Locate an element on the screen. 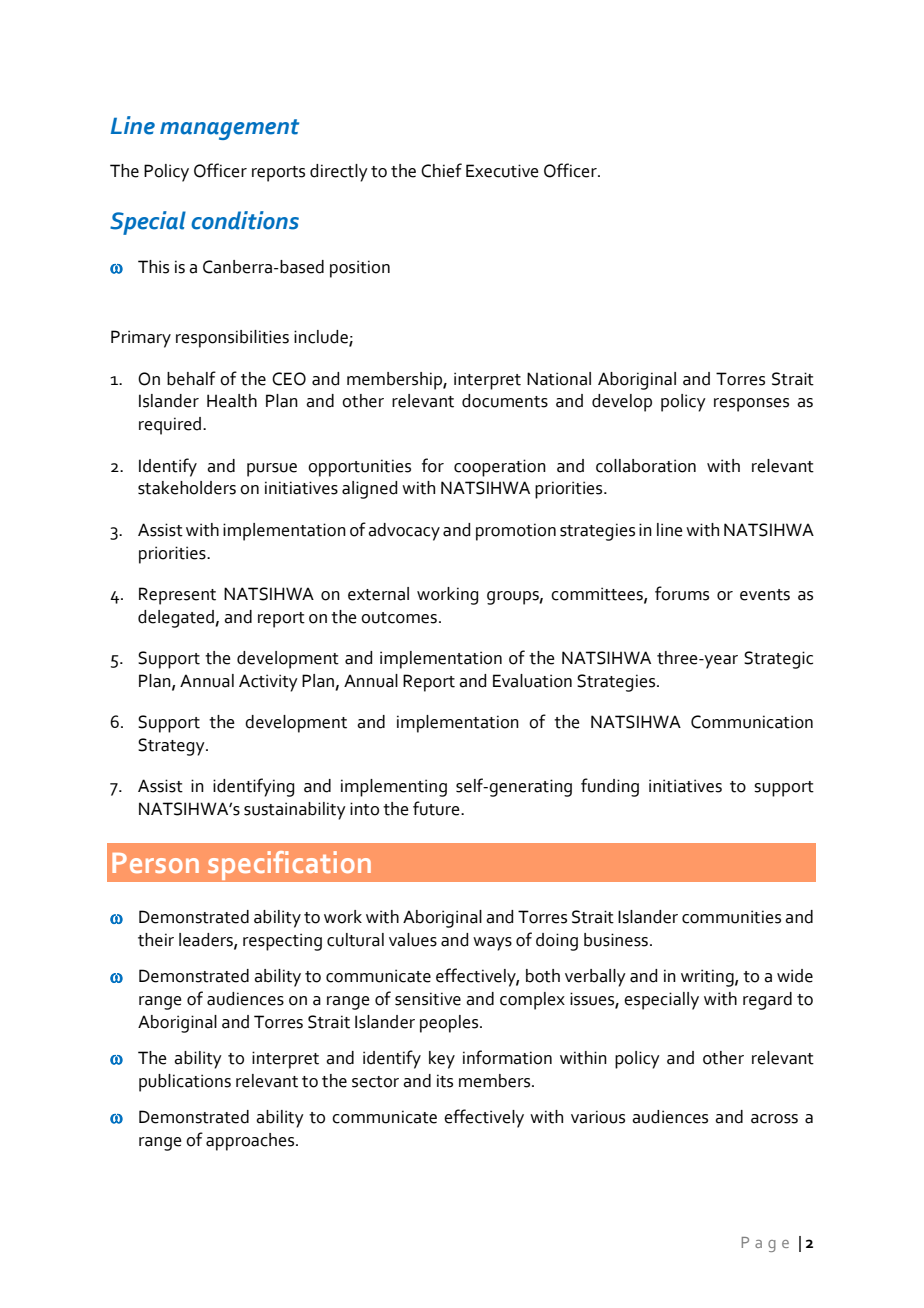 This screenshot has height=1308, width=924. publications is located at coordinates (185, 1083).
